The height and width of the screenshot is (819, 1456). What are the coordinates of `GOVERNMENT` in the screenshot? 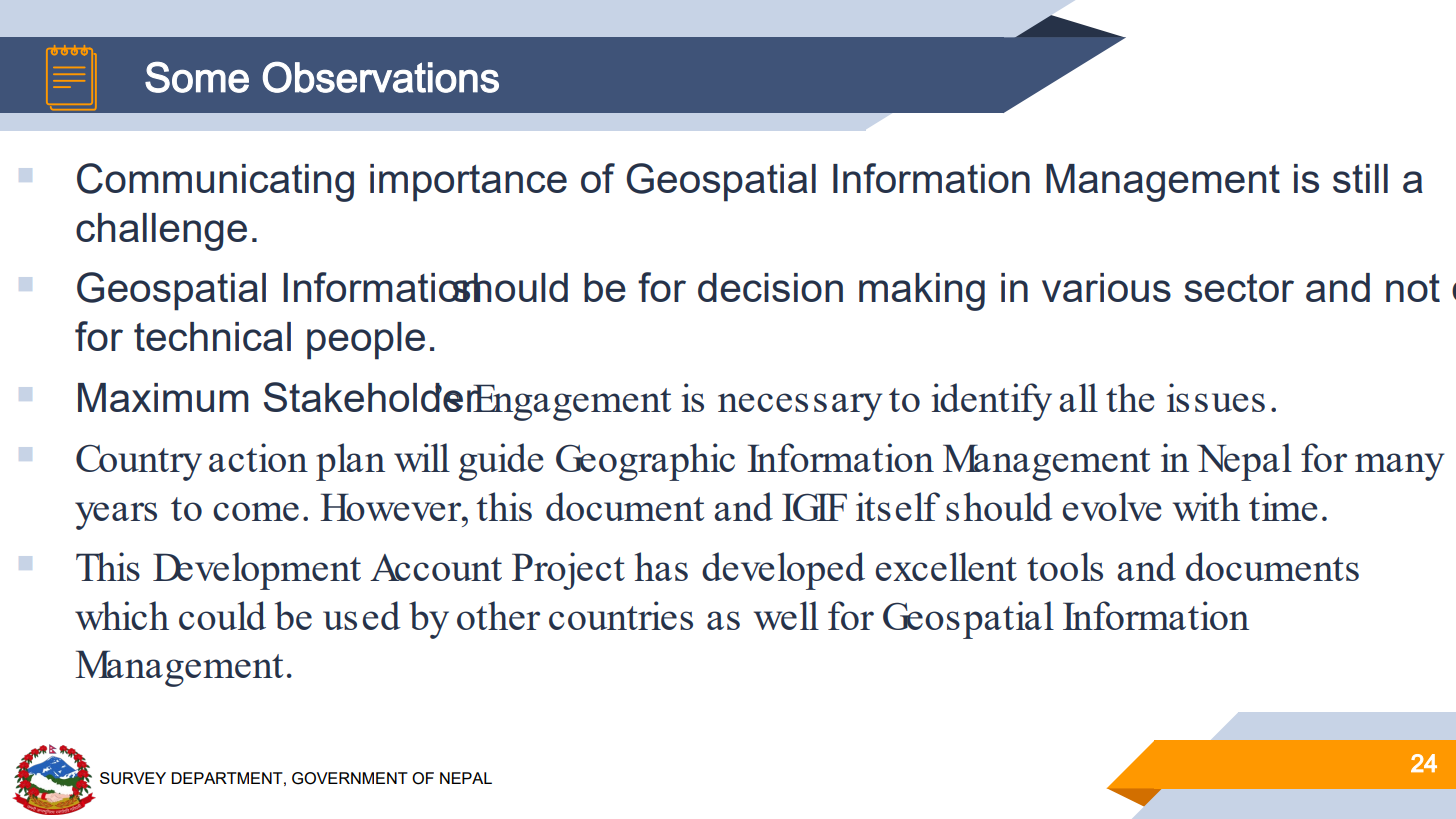 It's located at (350, 778).
